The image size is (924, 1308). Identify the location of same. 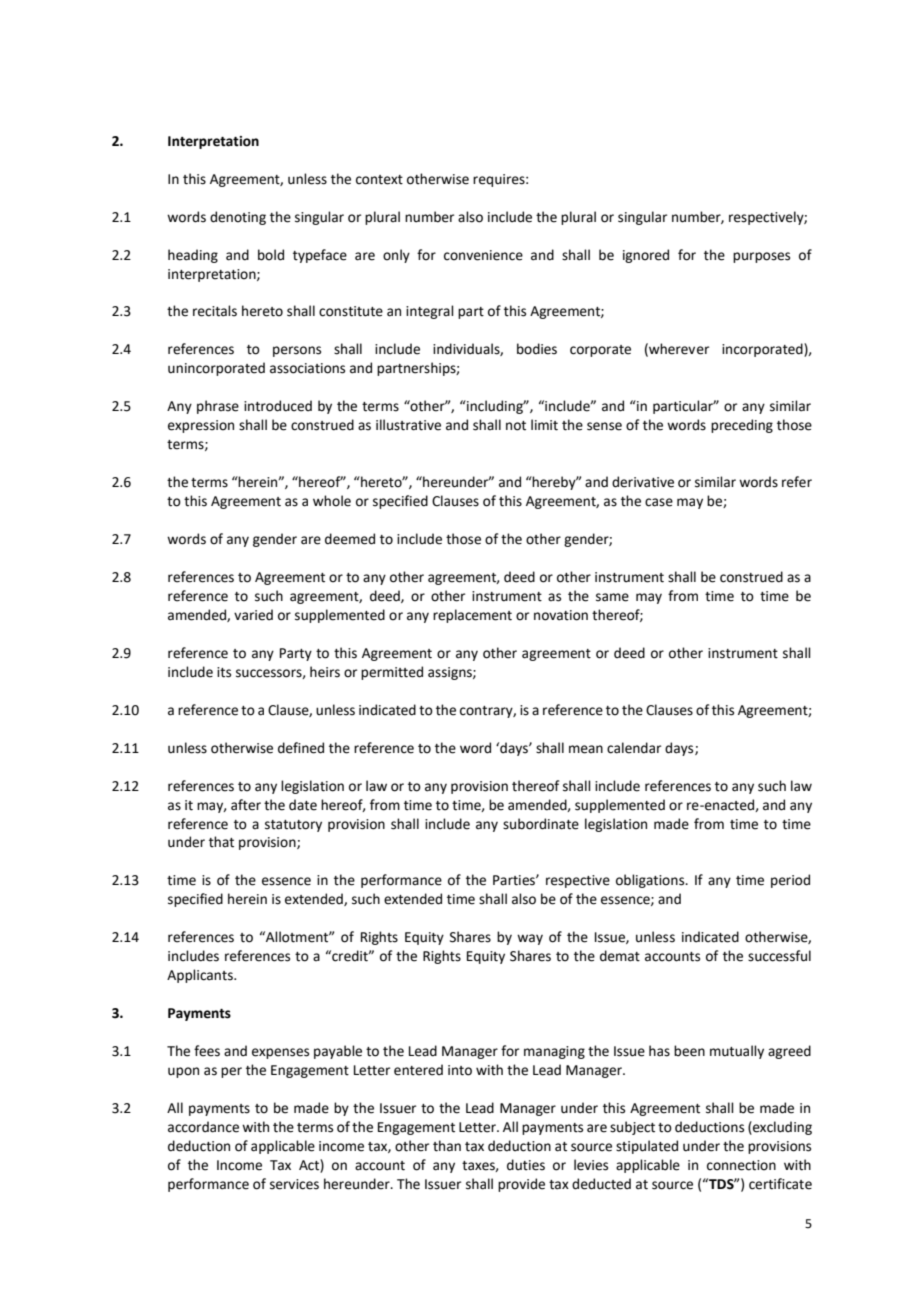
(612, 597).
